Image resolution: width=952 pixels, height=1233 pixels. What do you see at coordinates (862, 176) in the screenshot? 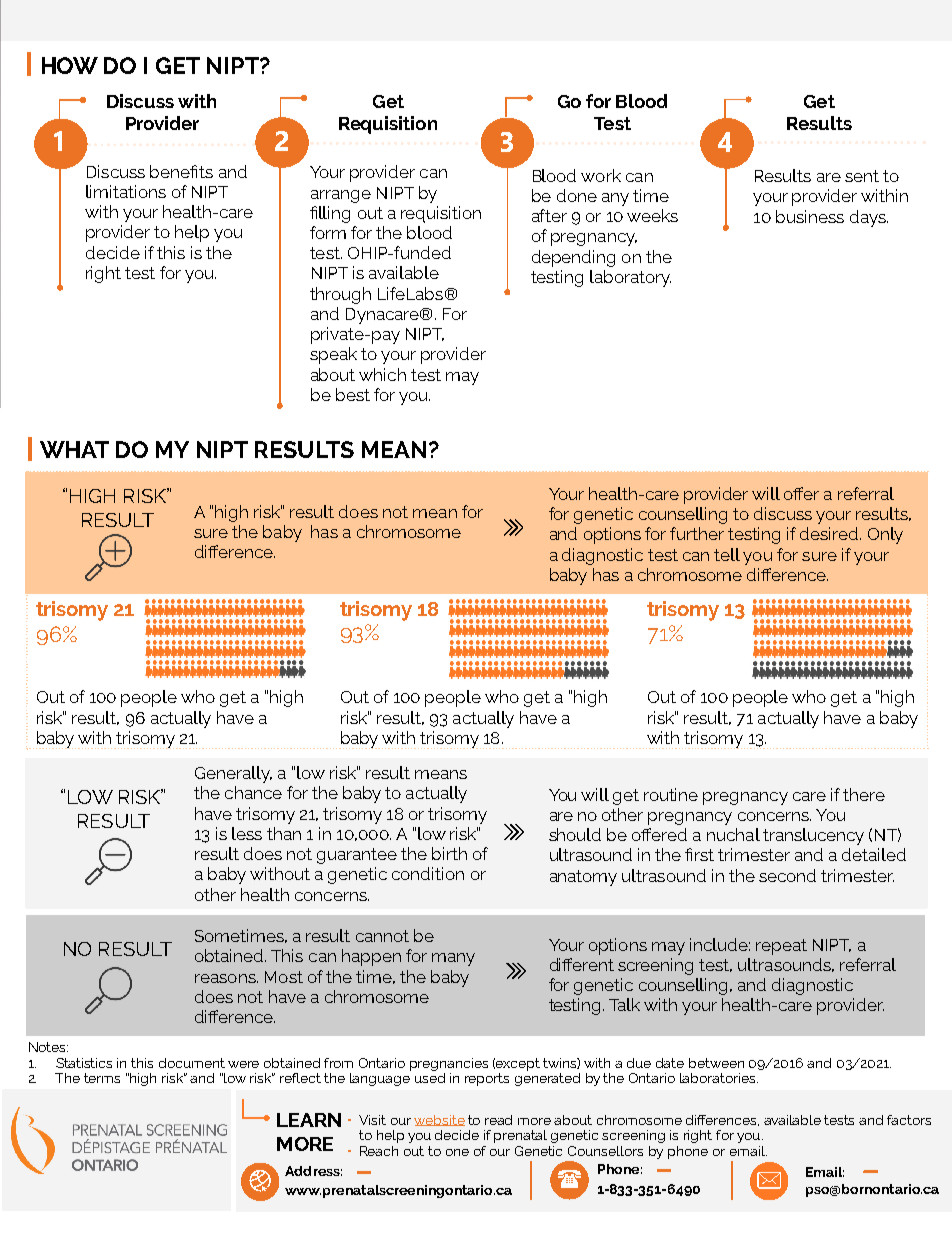
I see `sent` at bounding box center [862, 176].
